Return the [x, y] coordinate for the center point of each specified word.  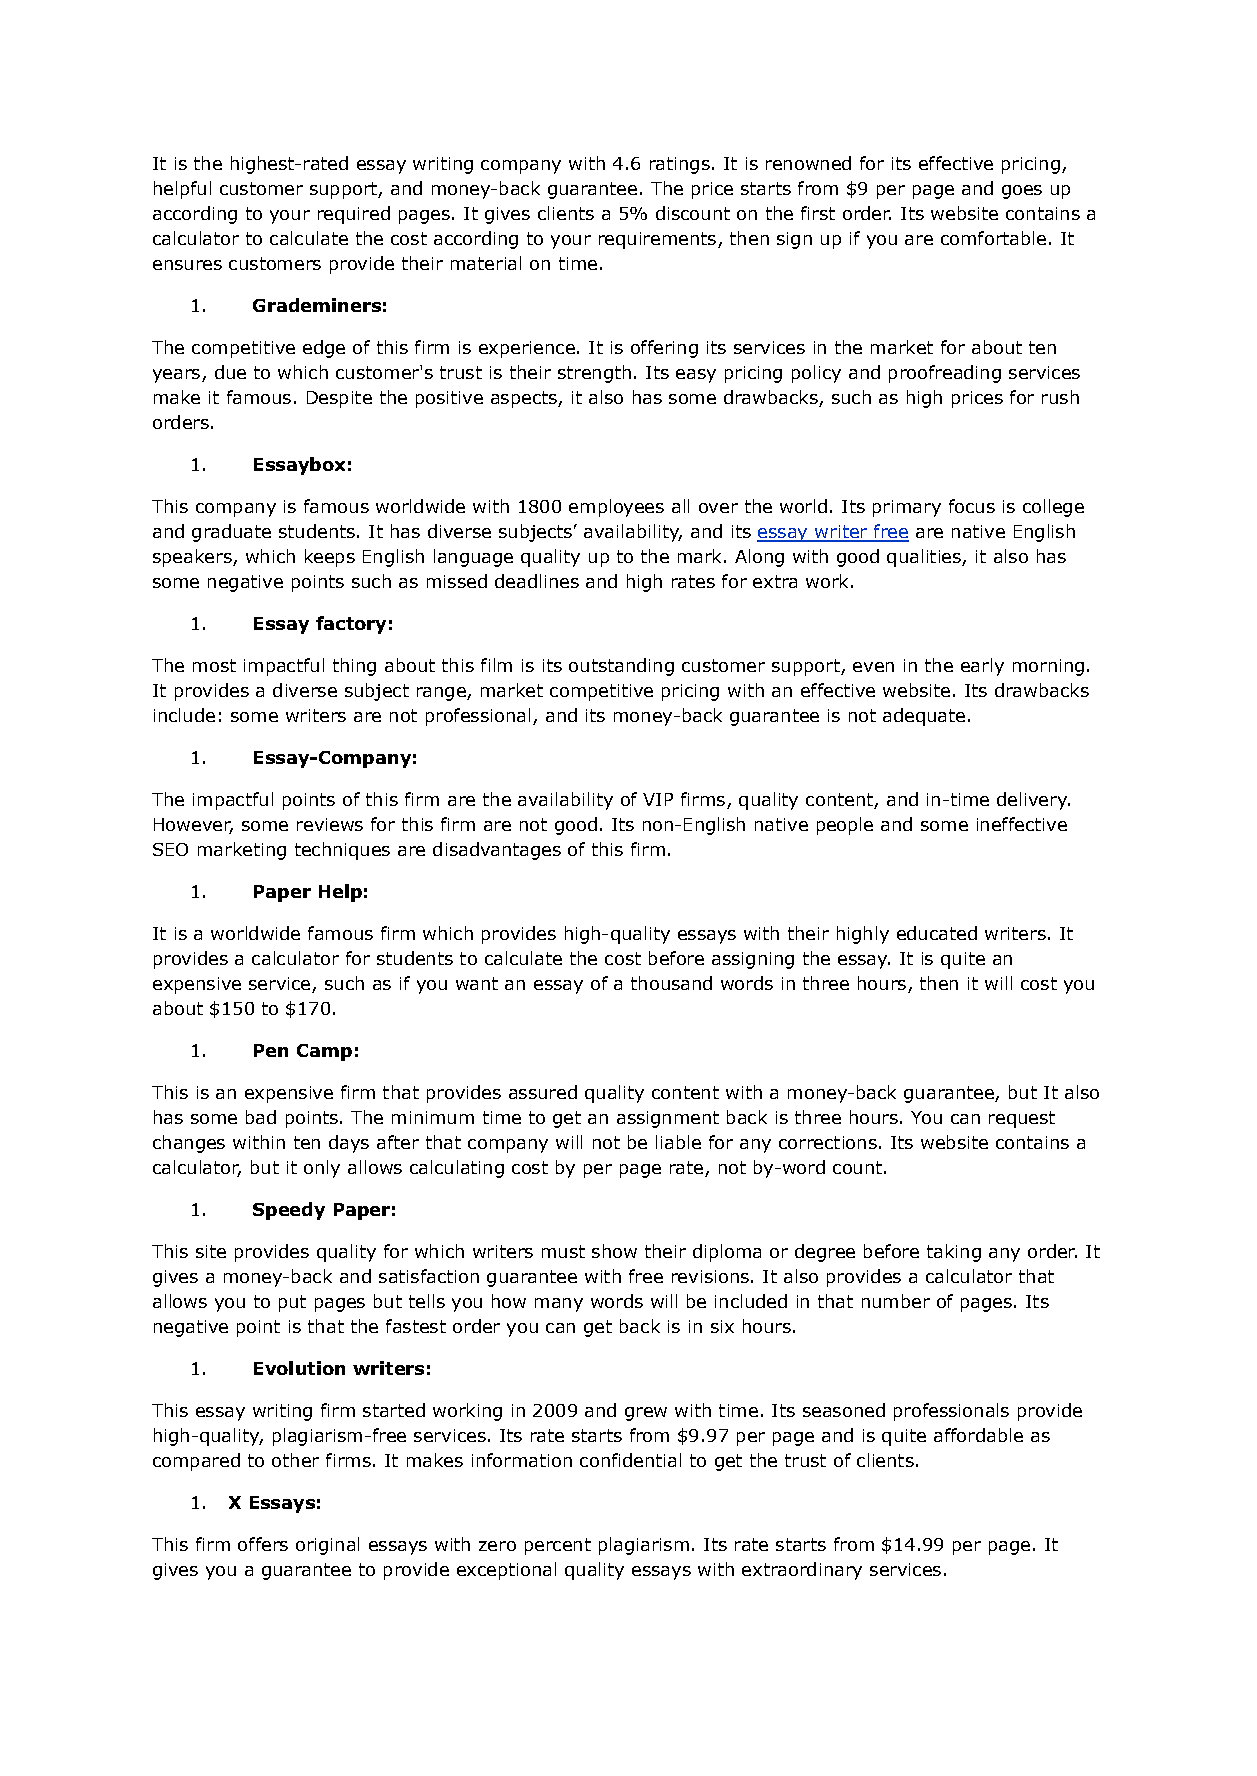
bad [261, 1117]
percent [558, 1546]
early [982, 667]
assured [543, 1092]
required [354, 215]
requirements [657, 240]
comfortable [993, 238]
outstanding [621, 667]
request [1022, 1119]
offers [263, 1544]
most [214, 665]
